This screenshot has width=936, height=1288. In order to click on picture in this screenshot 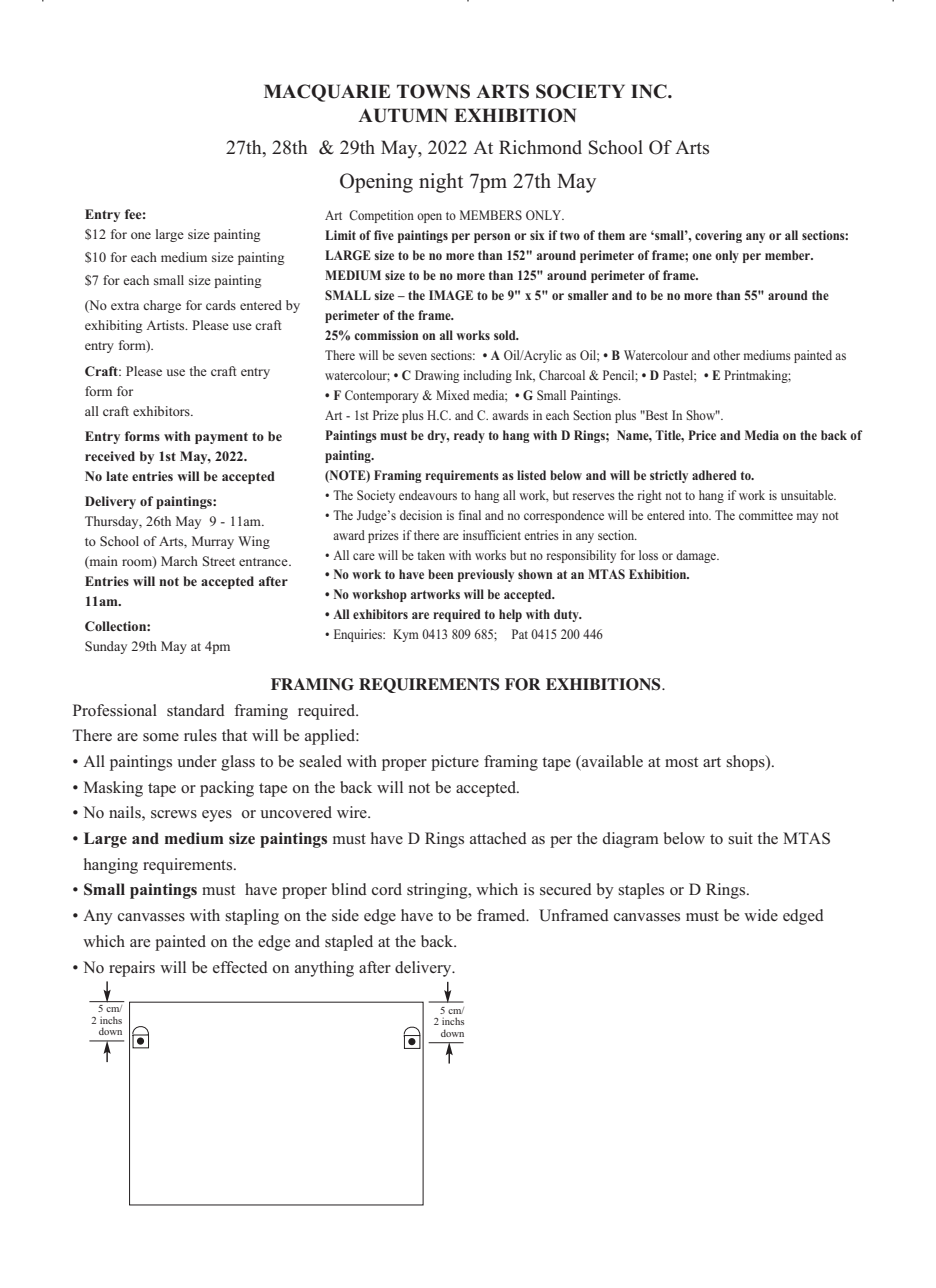, I will do `click(455, 763)`.
